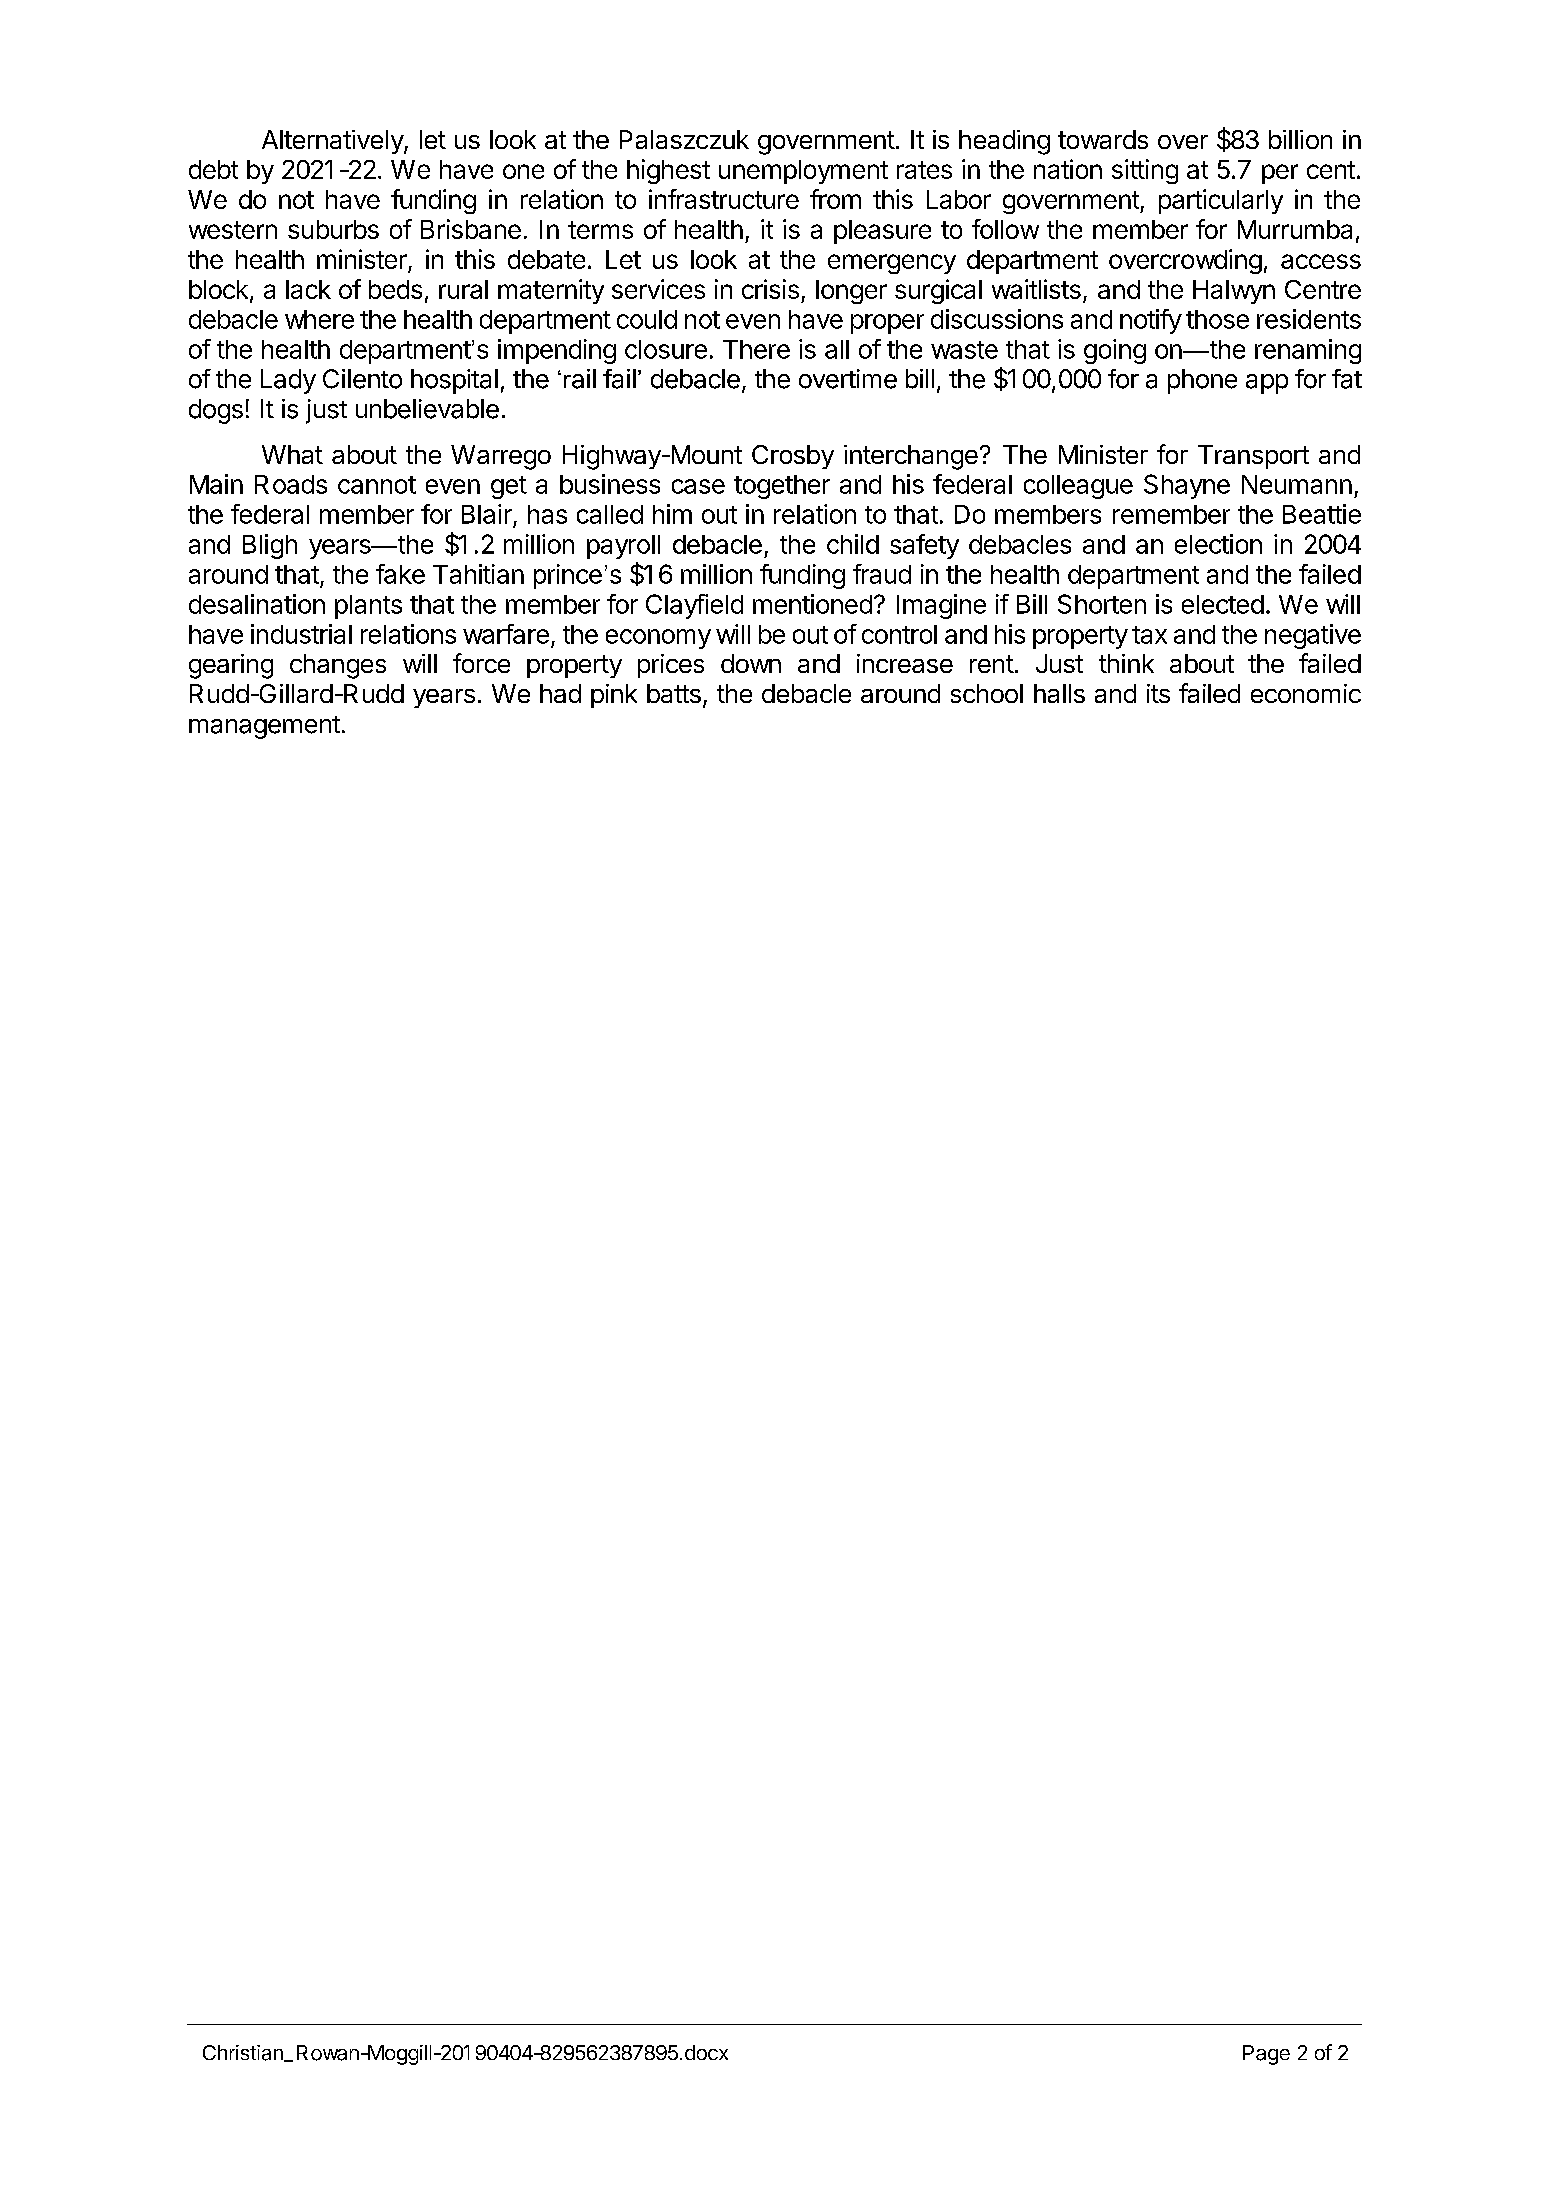 The width and height of the image is (1549, 2190). What do you see at coordinates (803, 172) in the image?
I see `unemployment` at bounding box center [803, 172].
